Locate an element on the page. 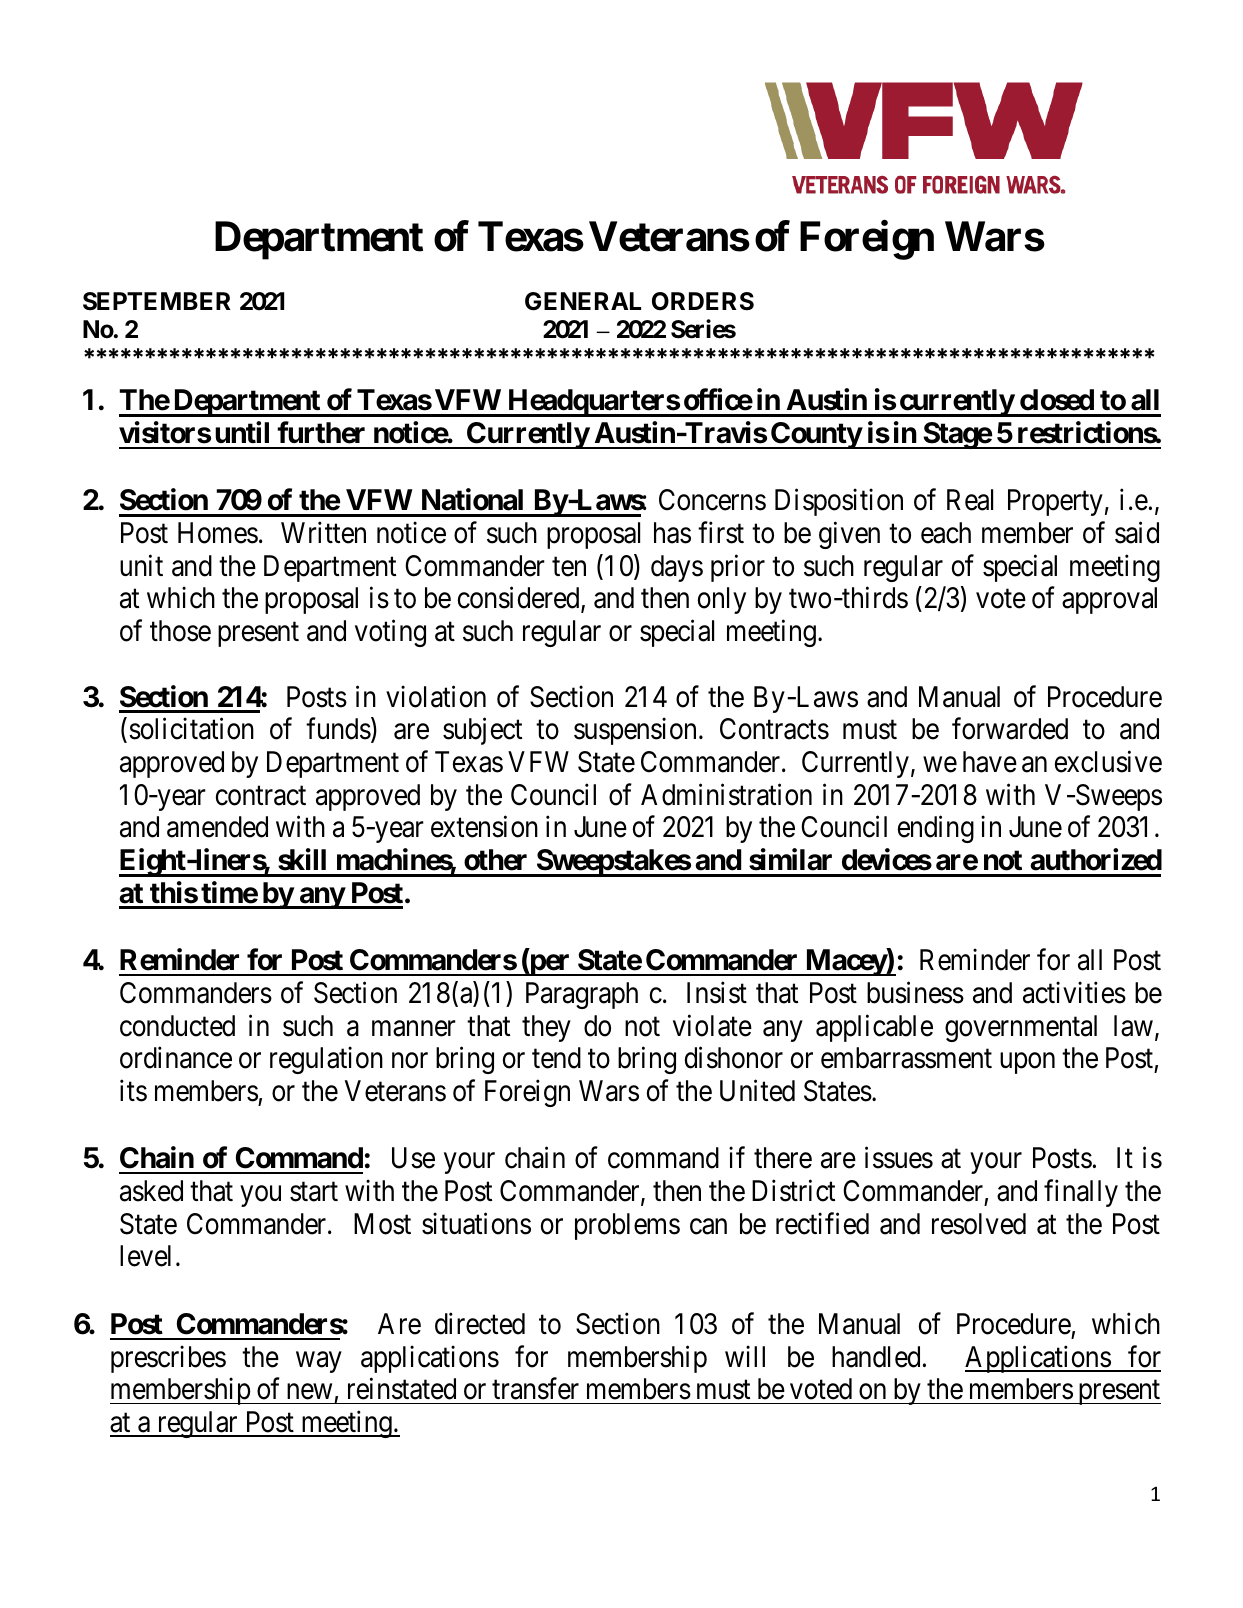  Paragraph is located at coordinates (582, 995).
